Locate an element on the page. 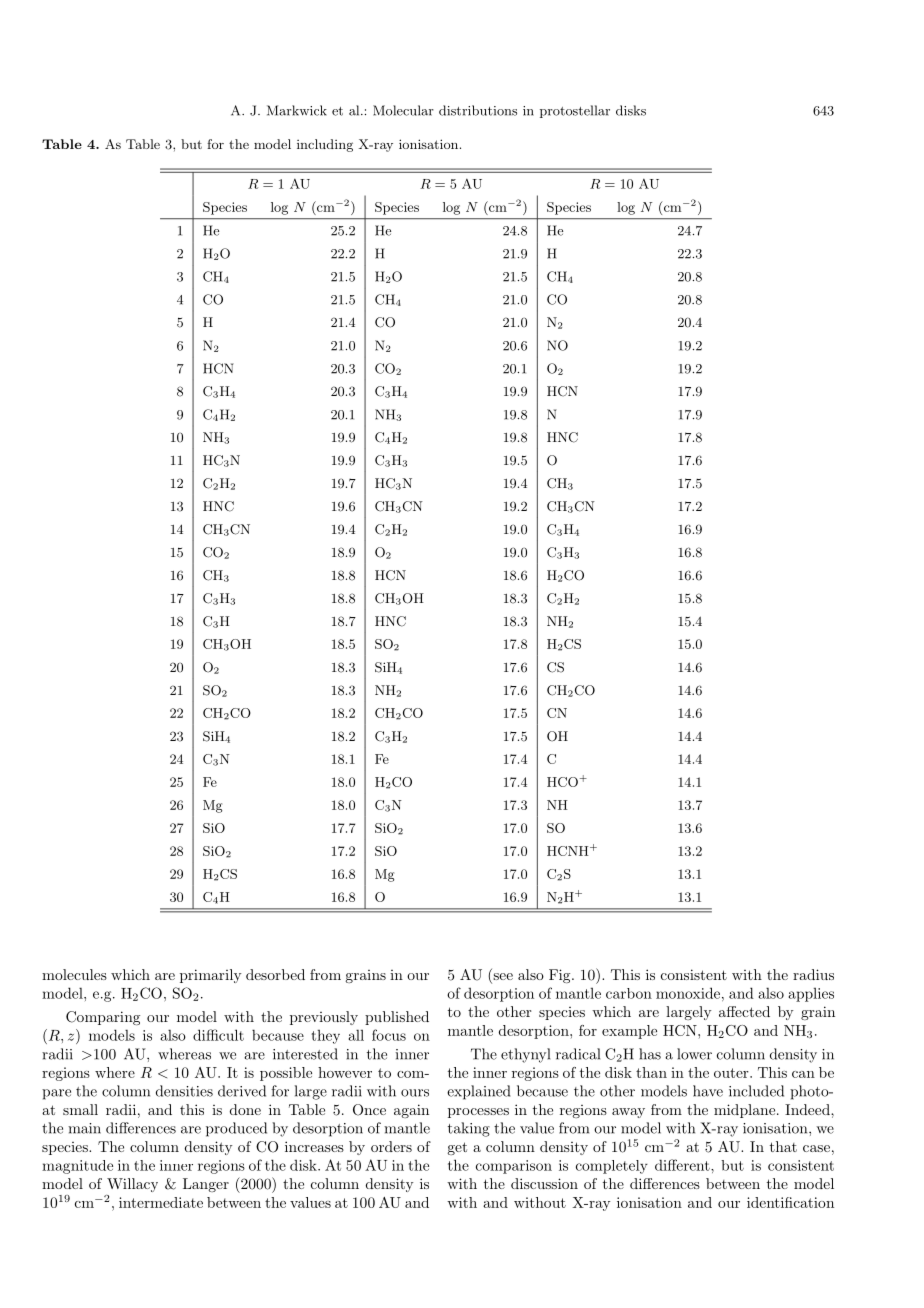 This page has width=924, height=1308. intermediate is located at coordinates (161, 1202).
